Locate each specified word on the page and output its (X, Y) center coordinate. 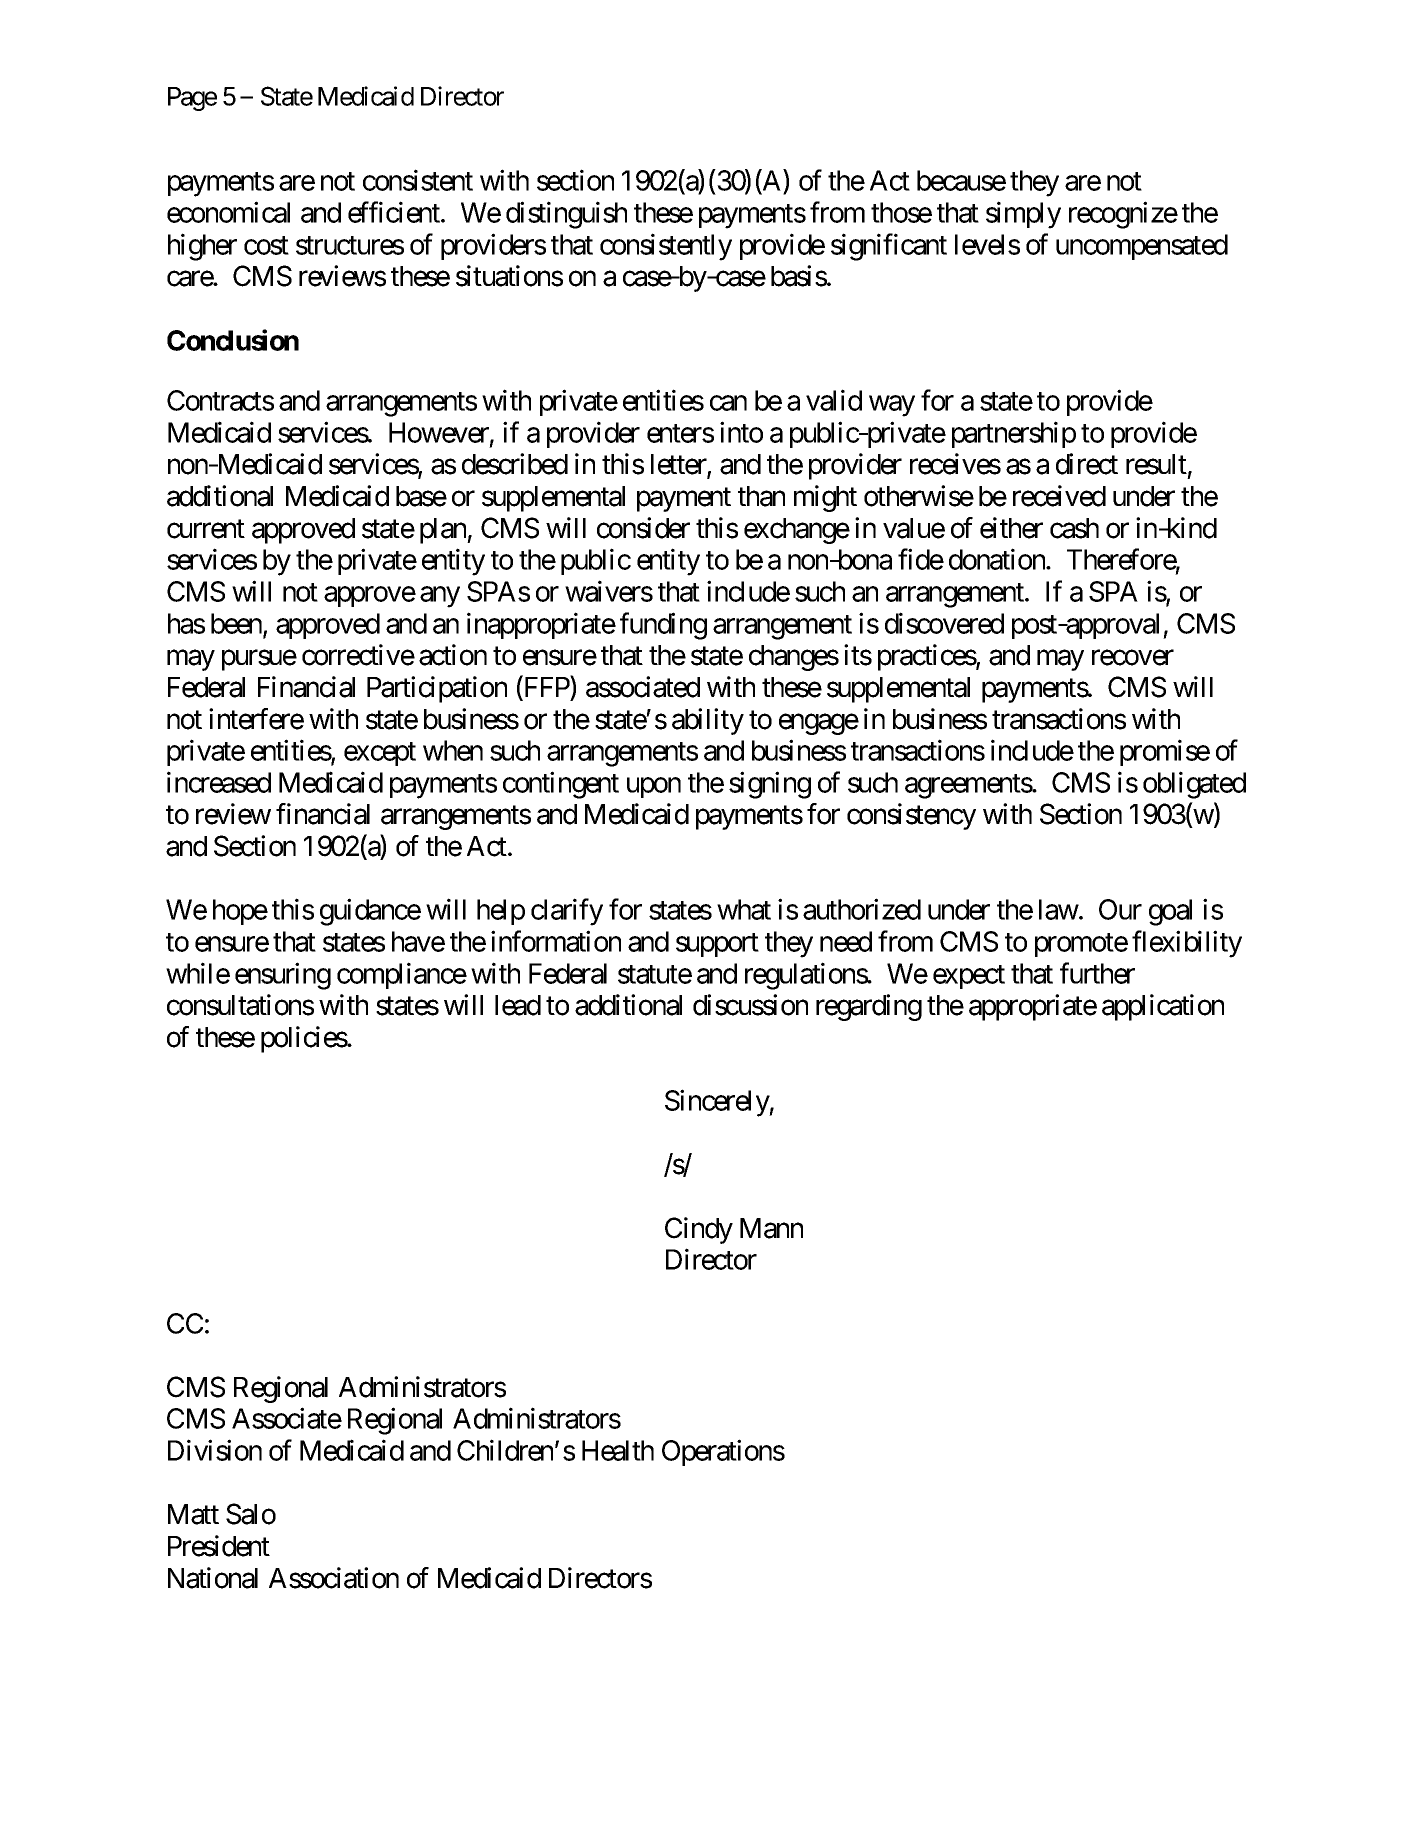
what (744, 909)
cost (266, 245)
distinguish (566, 215)
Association (334, 1578)
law (1059, 909)
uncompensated (1142, 247)
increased (219, 782)
